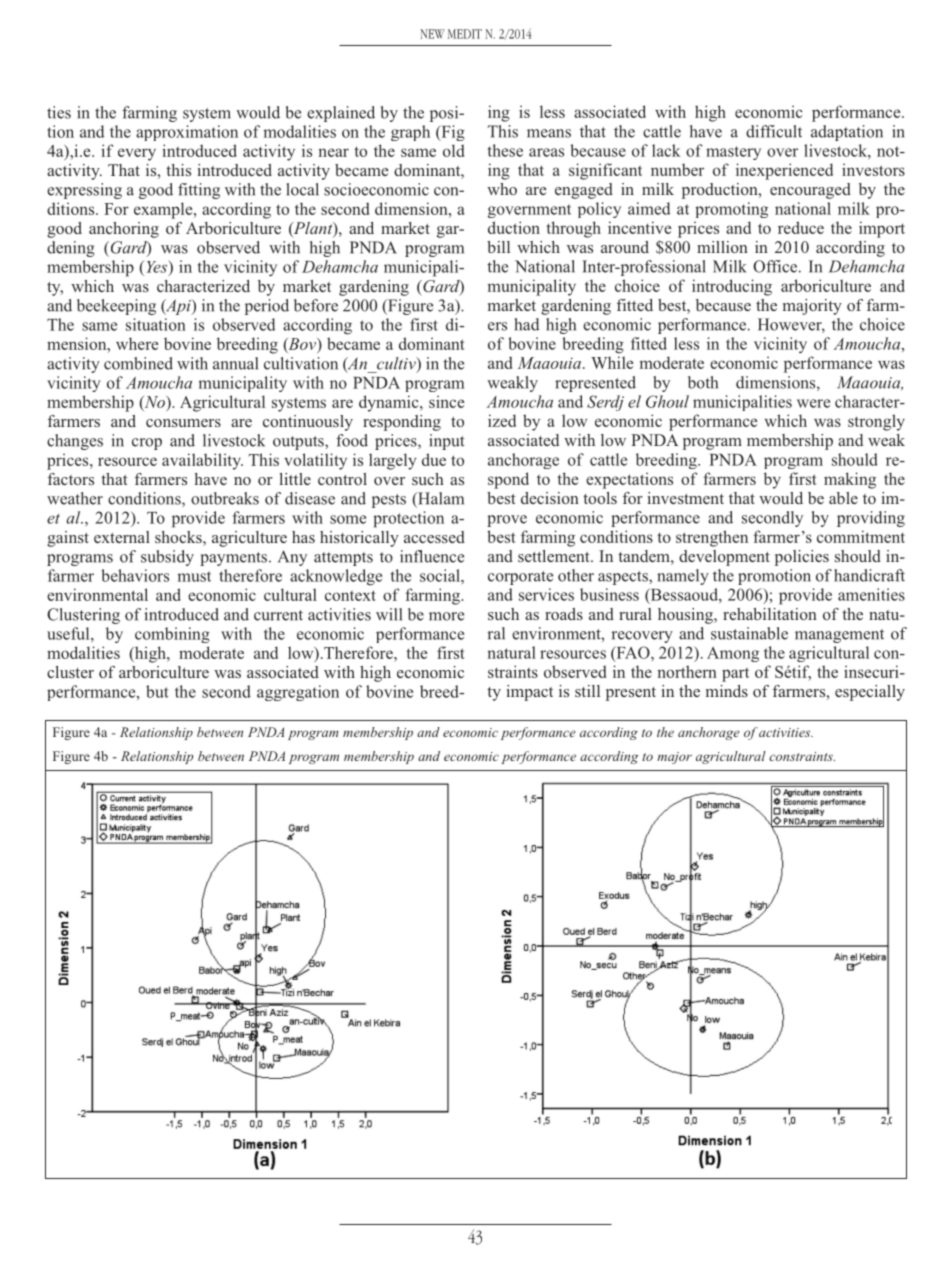  What do you see at coordinates (199, 191) in the page?
I see `fitting` at bounding box center [199, 191].
